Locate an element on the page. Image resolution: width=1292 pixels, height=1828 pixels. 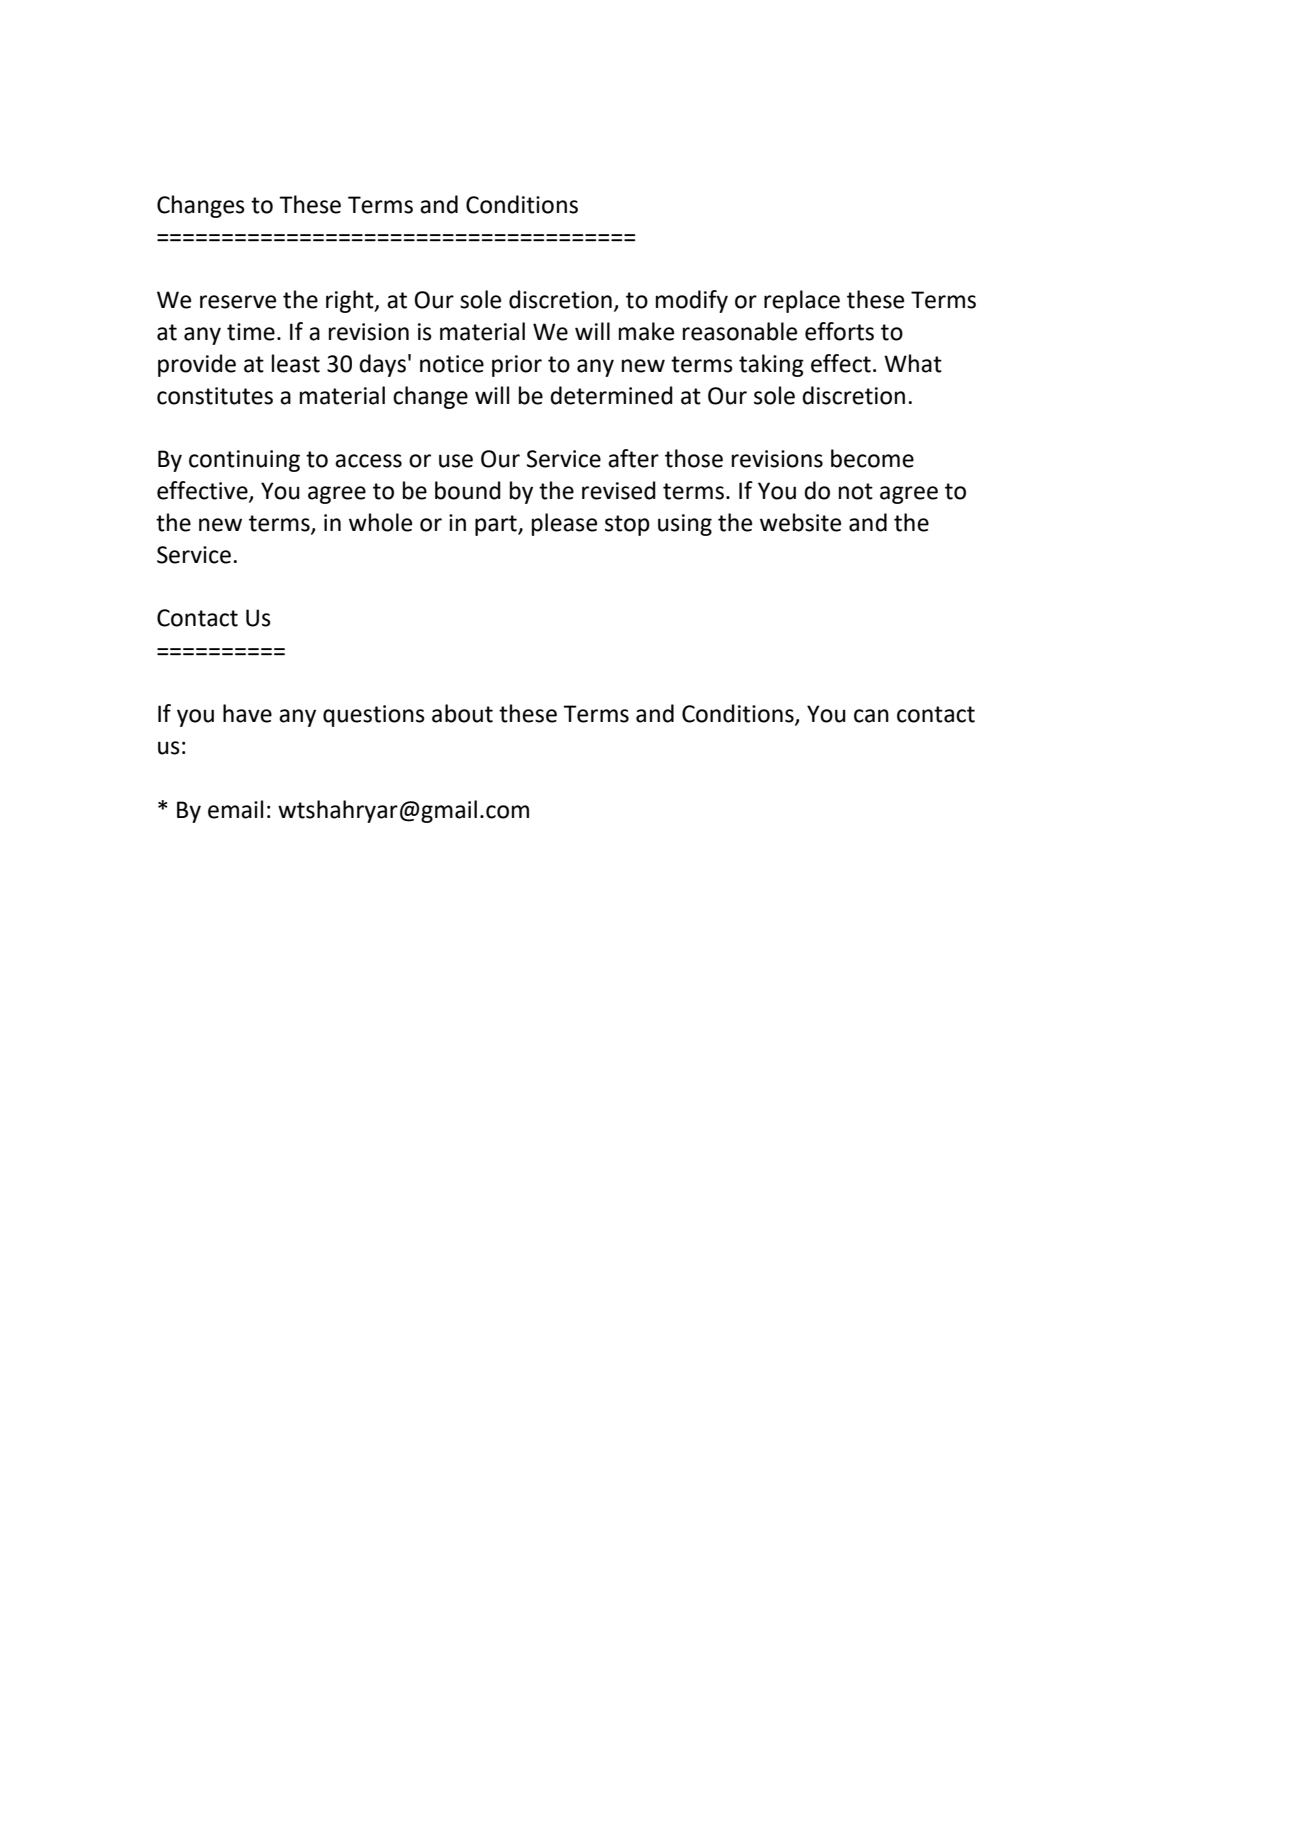
whole is located at coordinates (380, 522).
